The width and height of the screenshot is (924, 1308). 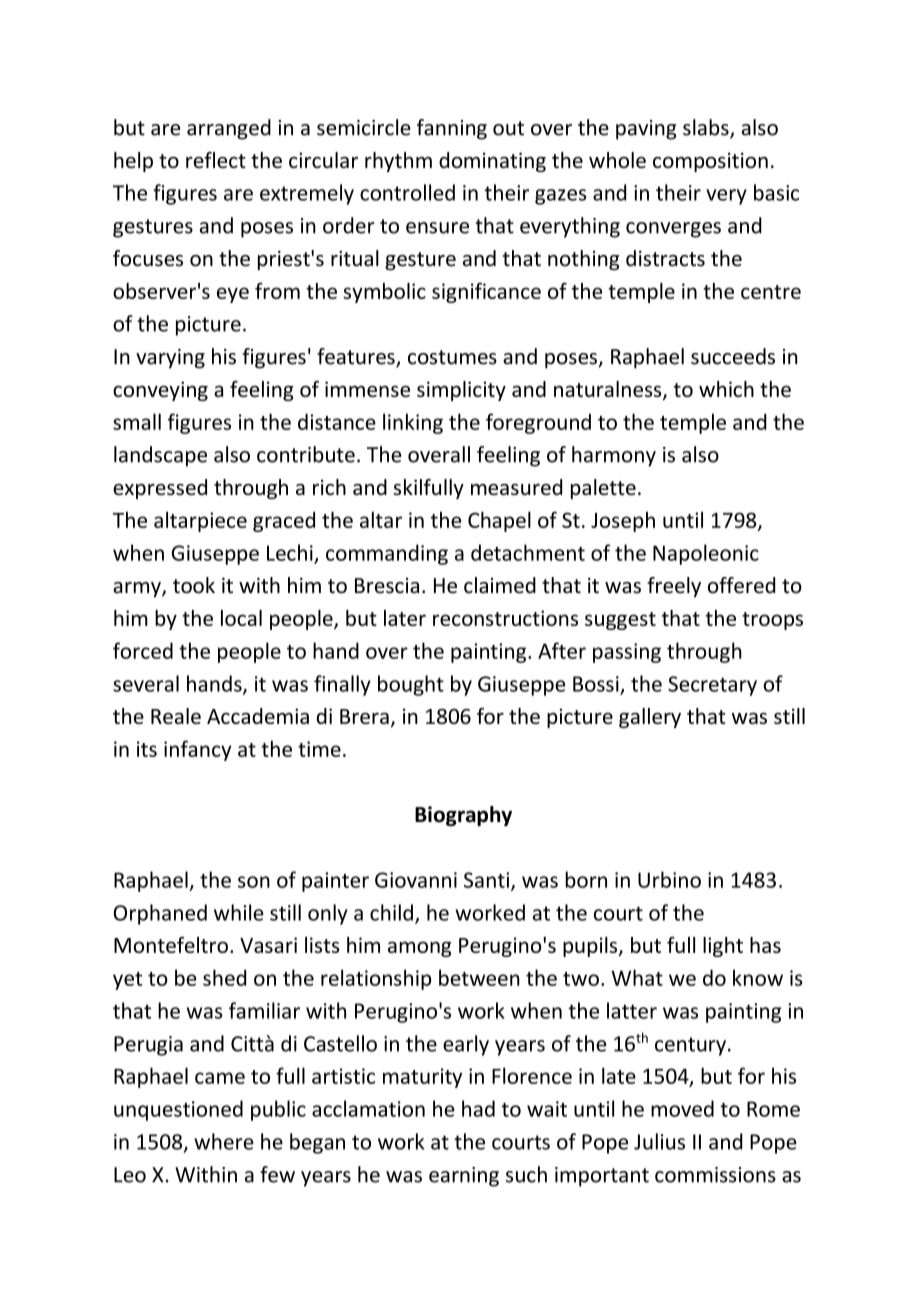 I want to click on fanning, so click(x=452, y=129).
